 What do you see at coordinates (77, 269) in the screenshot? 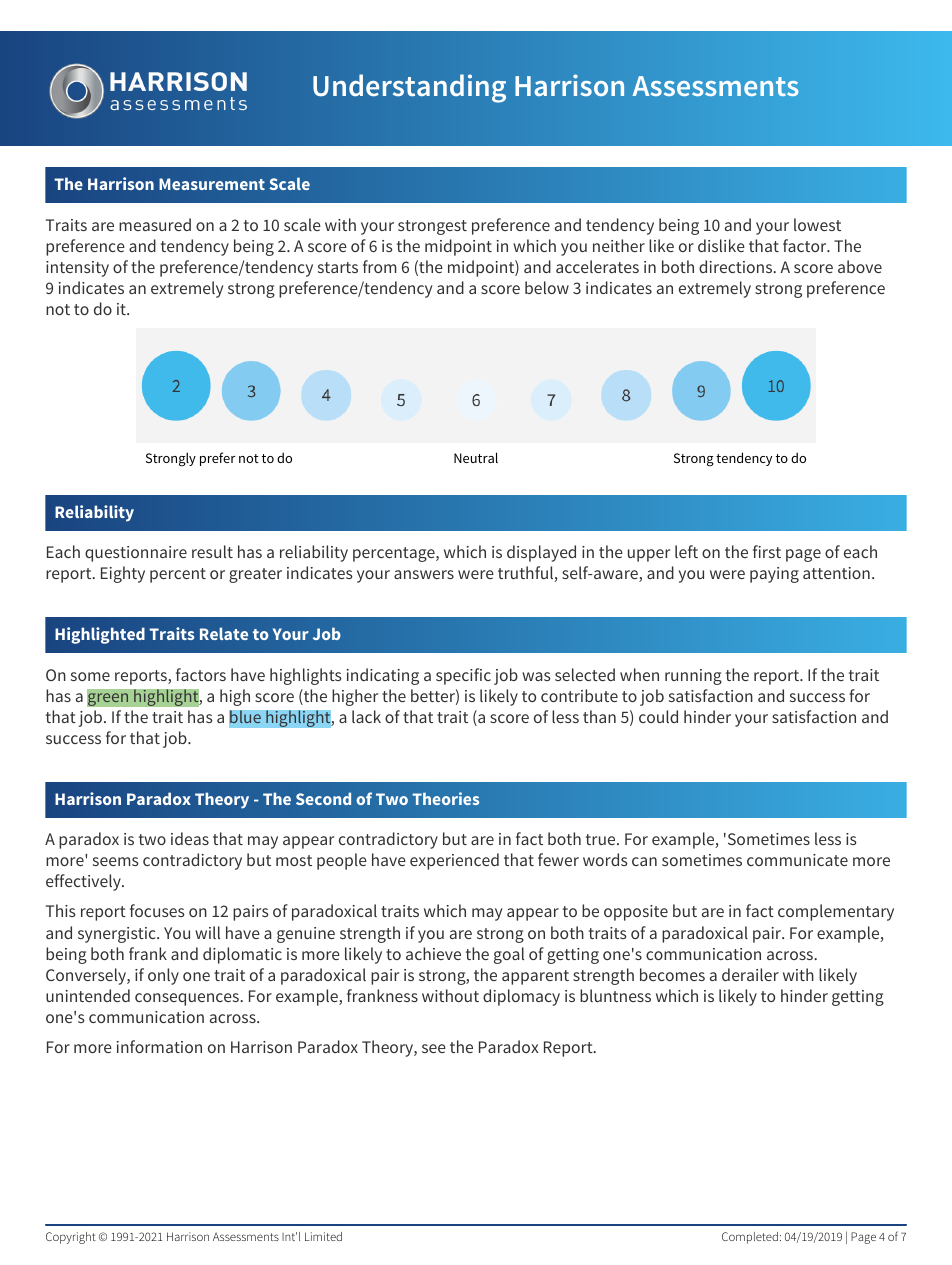
I see `intensity` at bounding box center [77, 269].
